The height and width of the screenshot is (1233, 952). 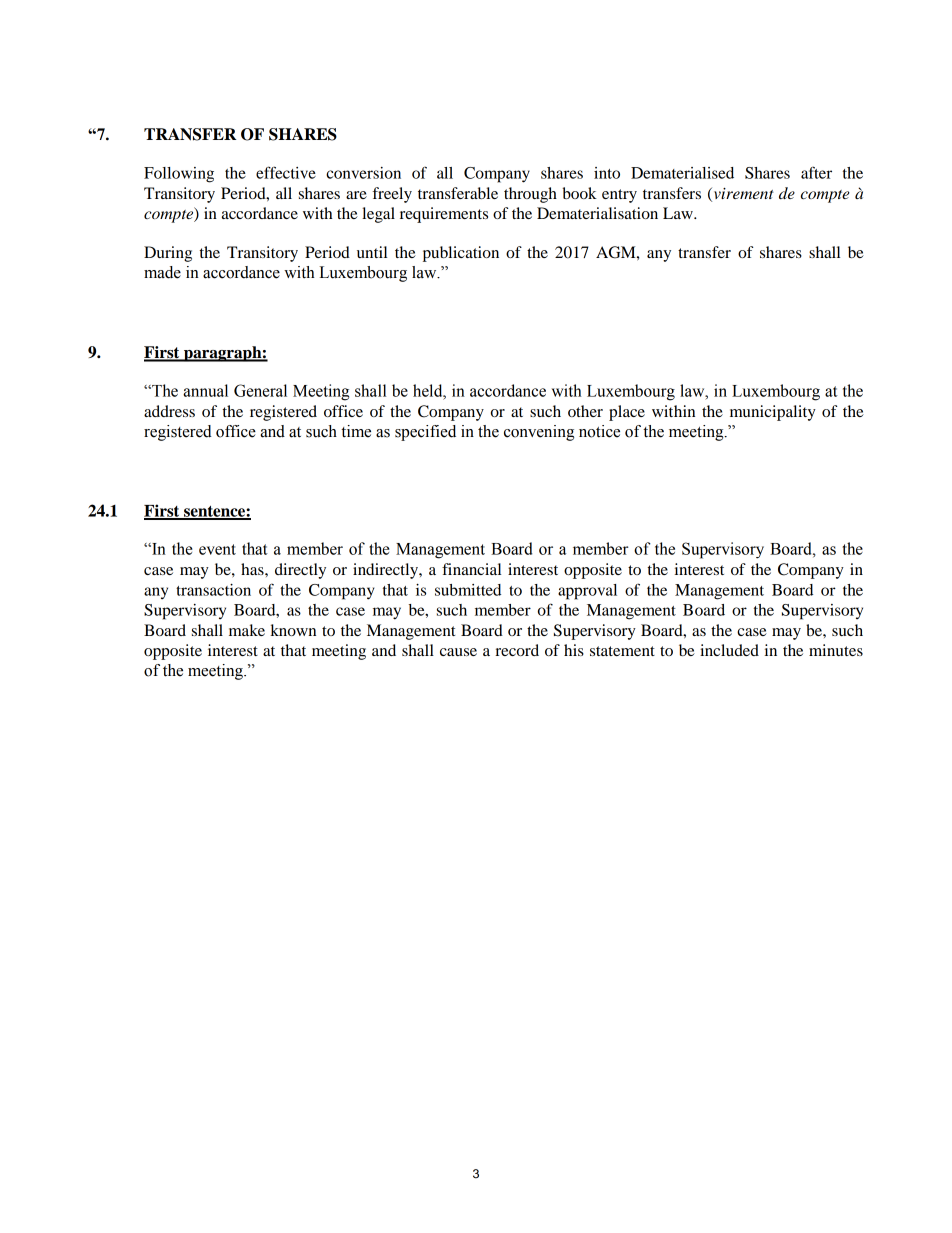 I want to click on municipality, so click(x=773, y=413).
